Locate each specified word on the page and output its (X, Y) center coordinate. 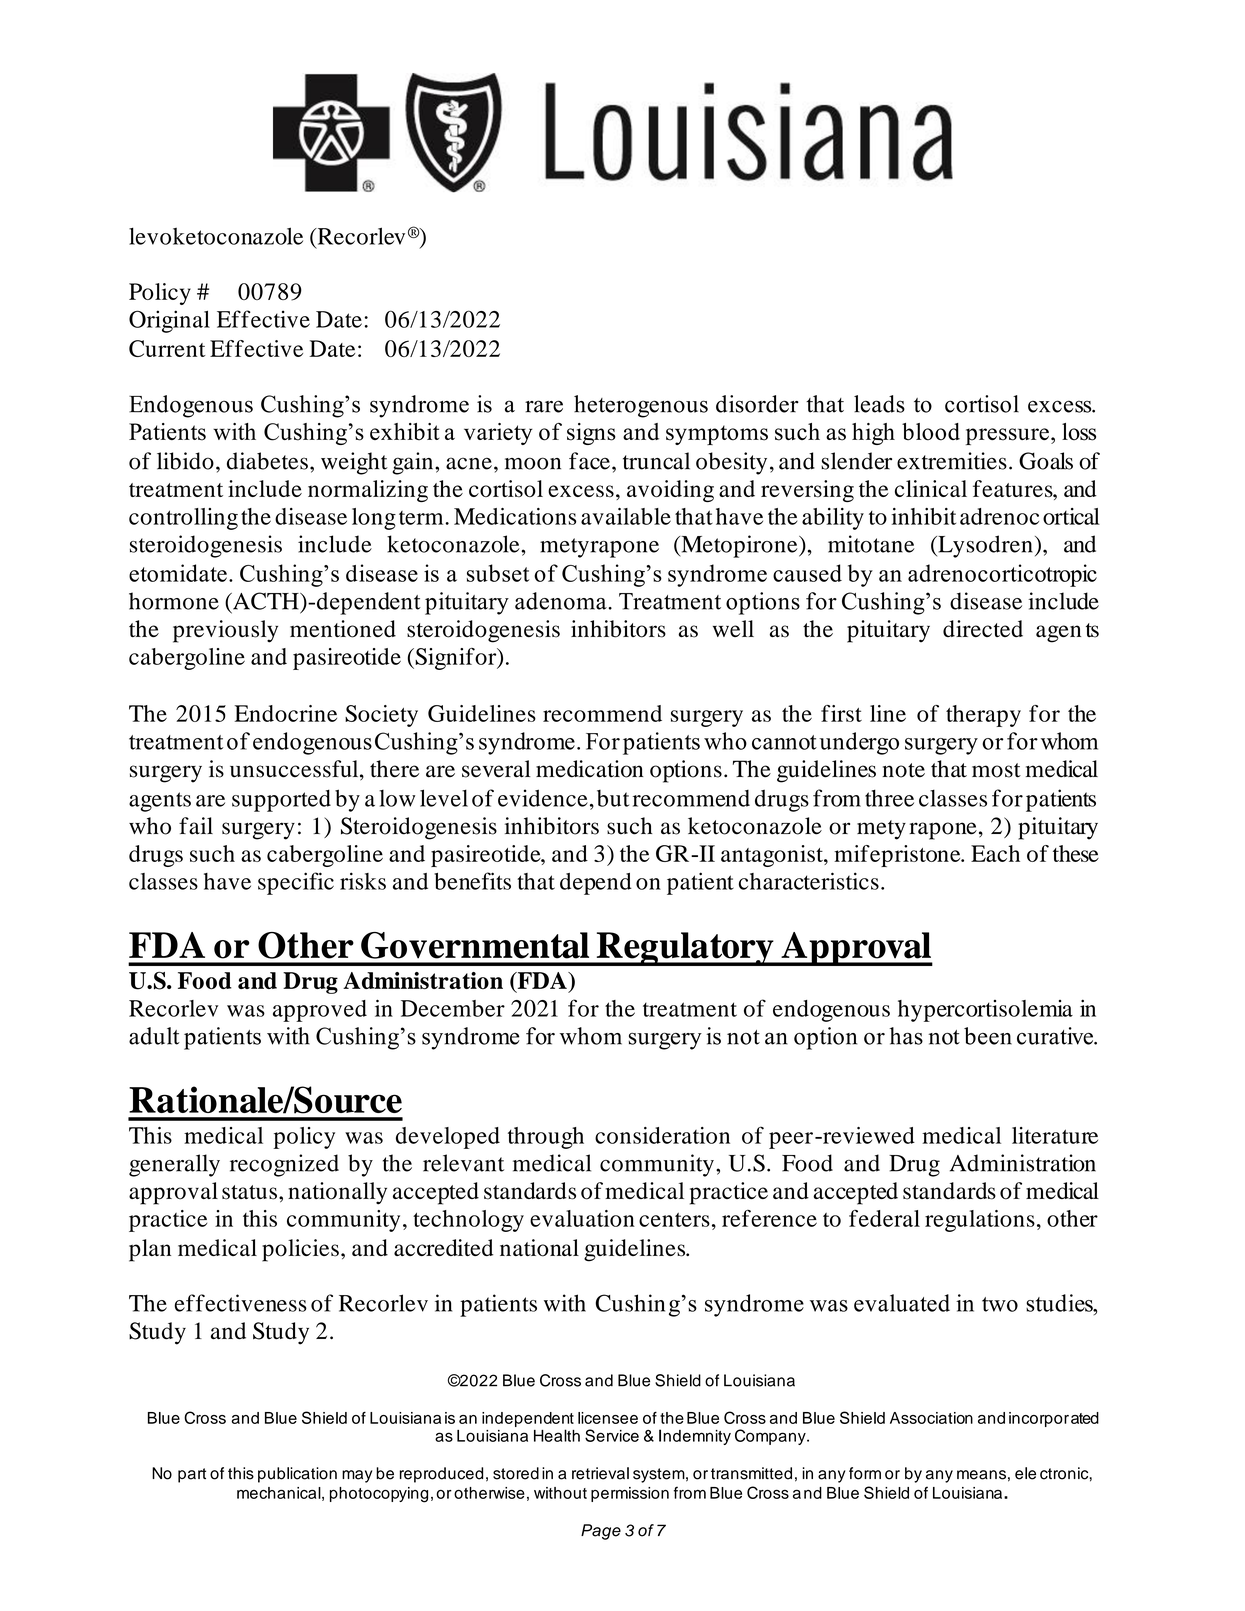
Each (995, 853)
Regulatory (685, 949)
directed (983, 628)
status (249, 1192)
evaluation (582, 1218)
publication (297, 1475)
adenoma (562, 601)
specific (296, 883)
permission (630, 1494)
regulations (980, 1221)
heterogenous (641, 406)
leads (879, 404)
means (981, 1475)
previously (225, 631)
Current (167, 348)
